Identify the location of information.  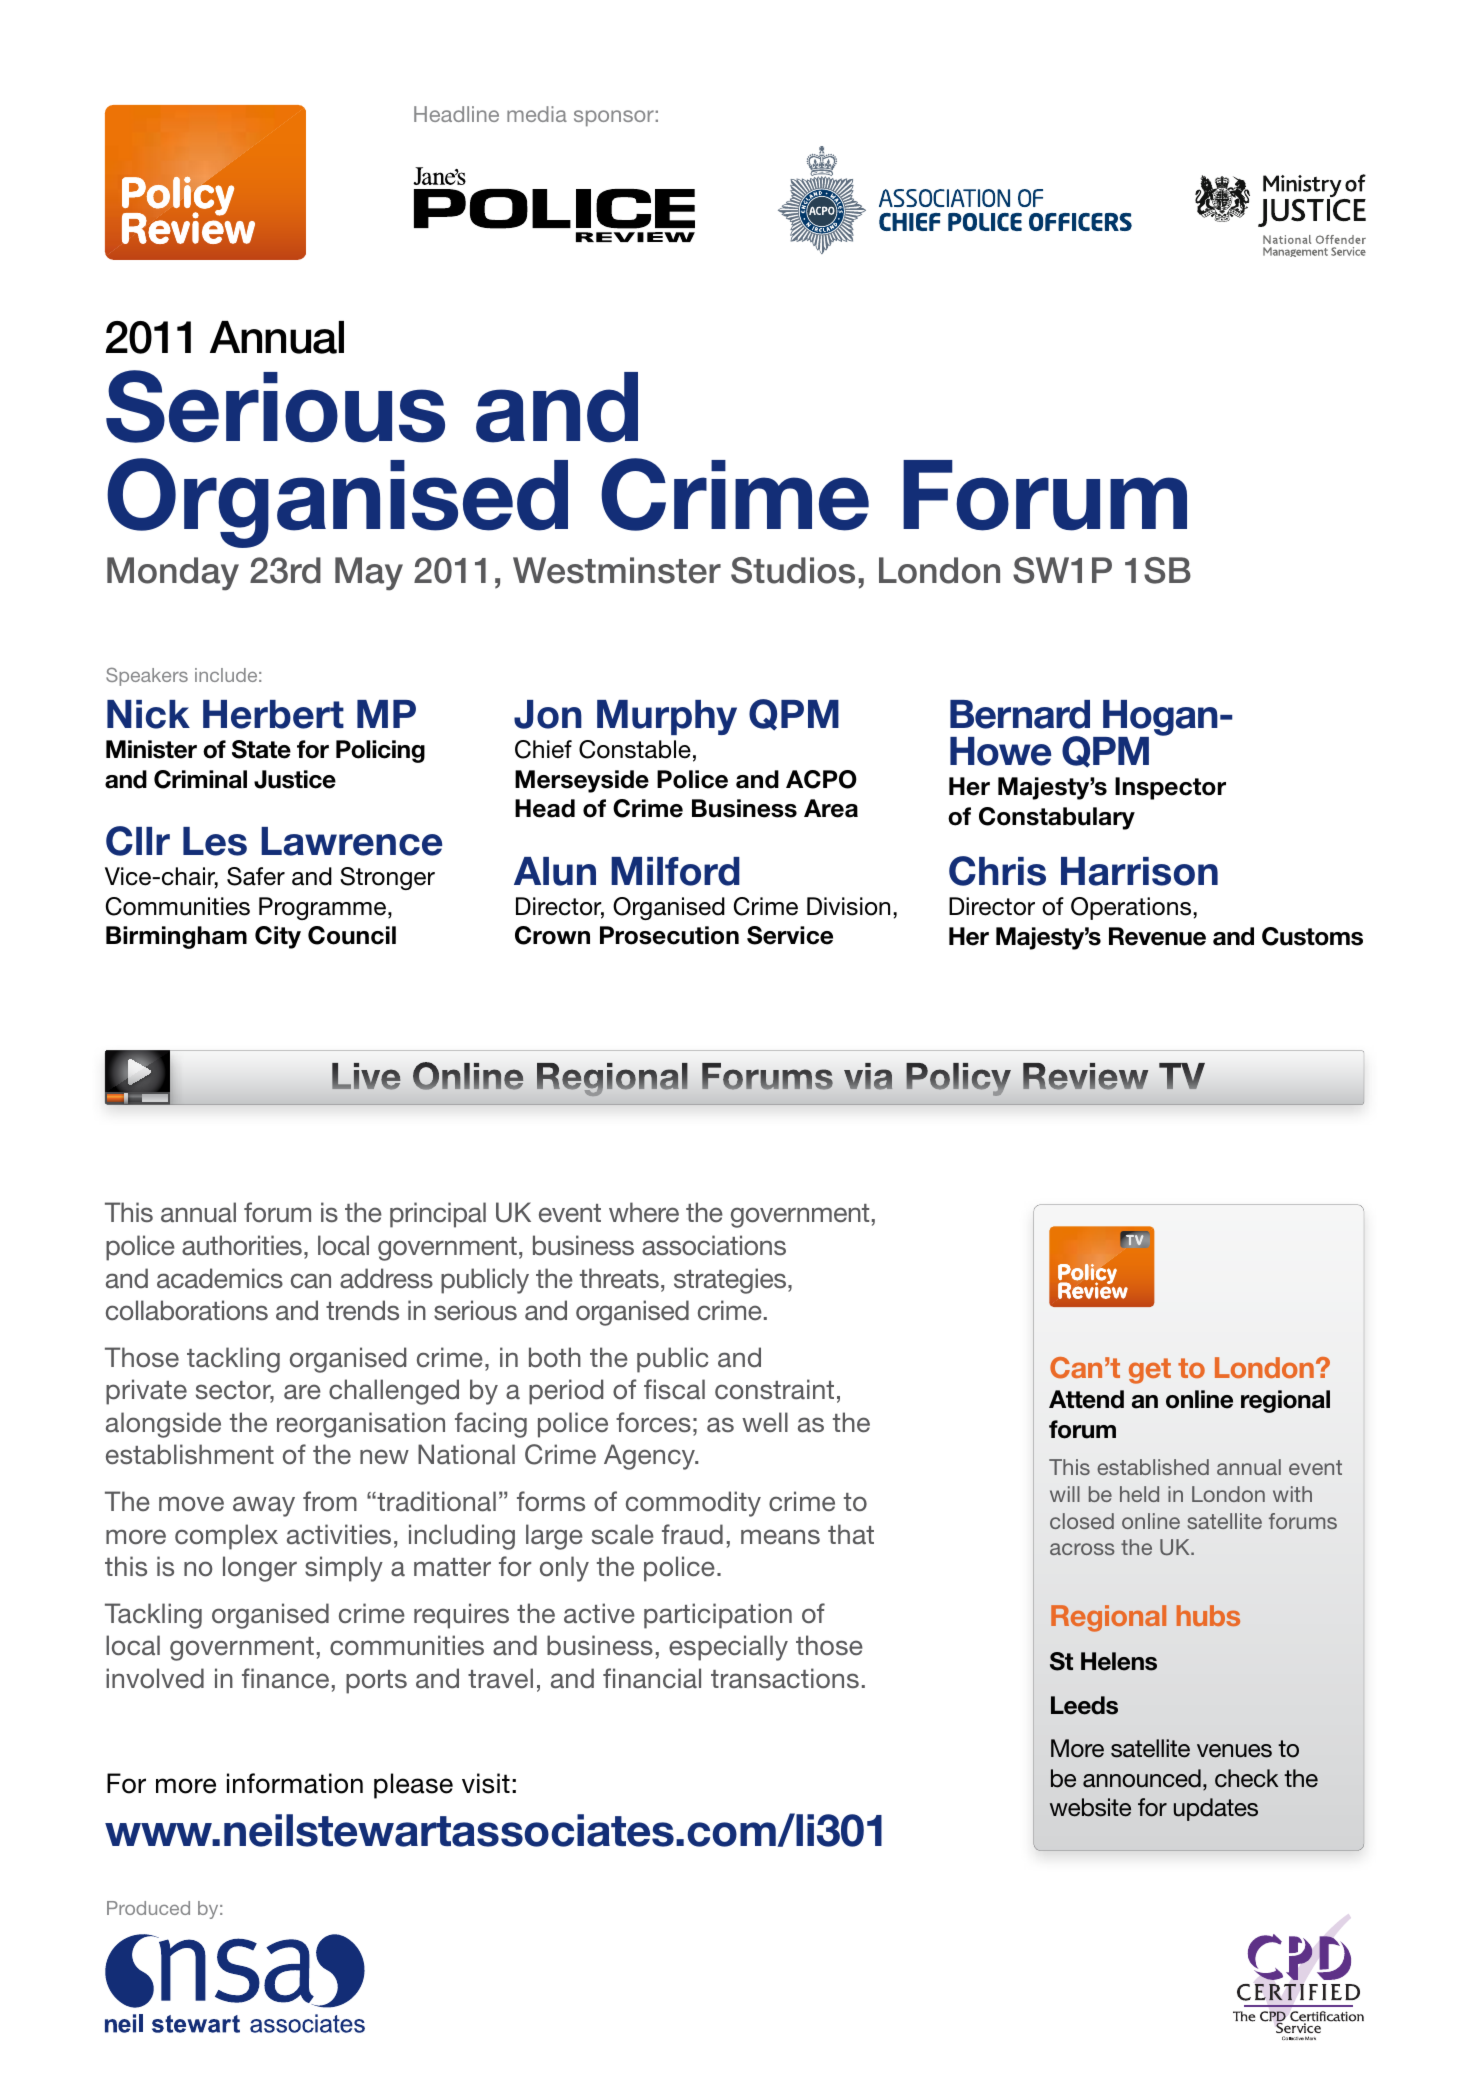
(295, 1783).
